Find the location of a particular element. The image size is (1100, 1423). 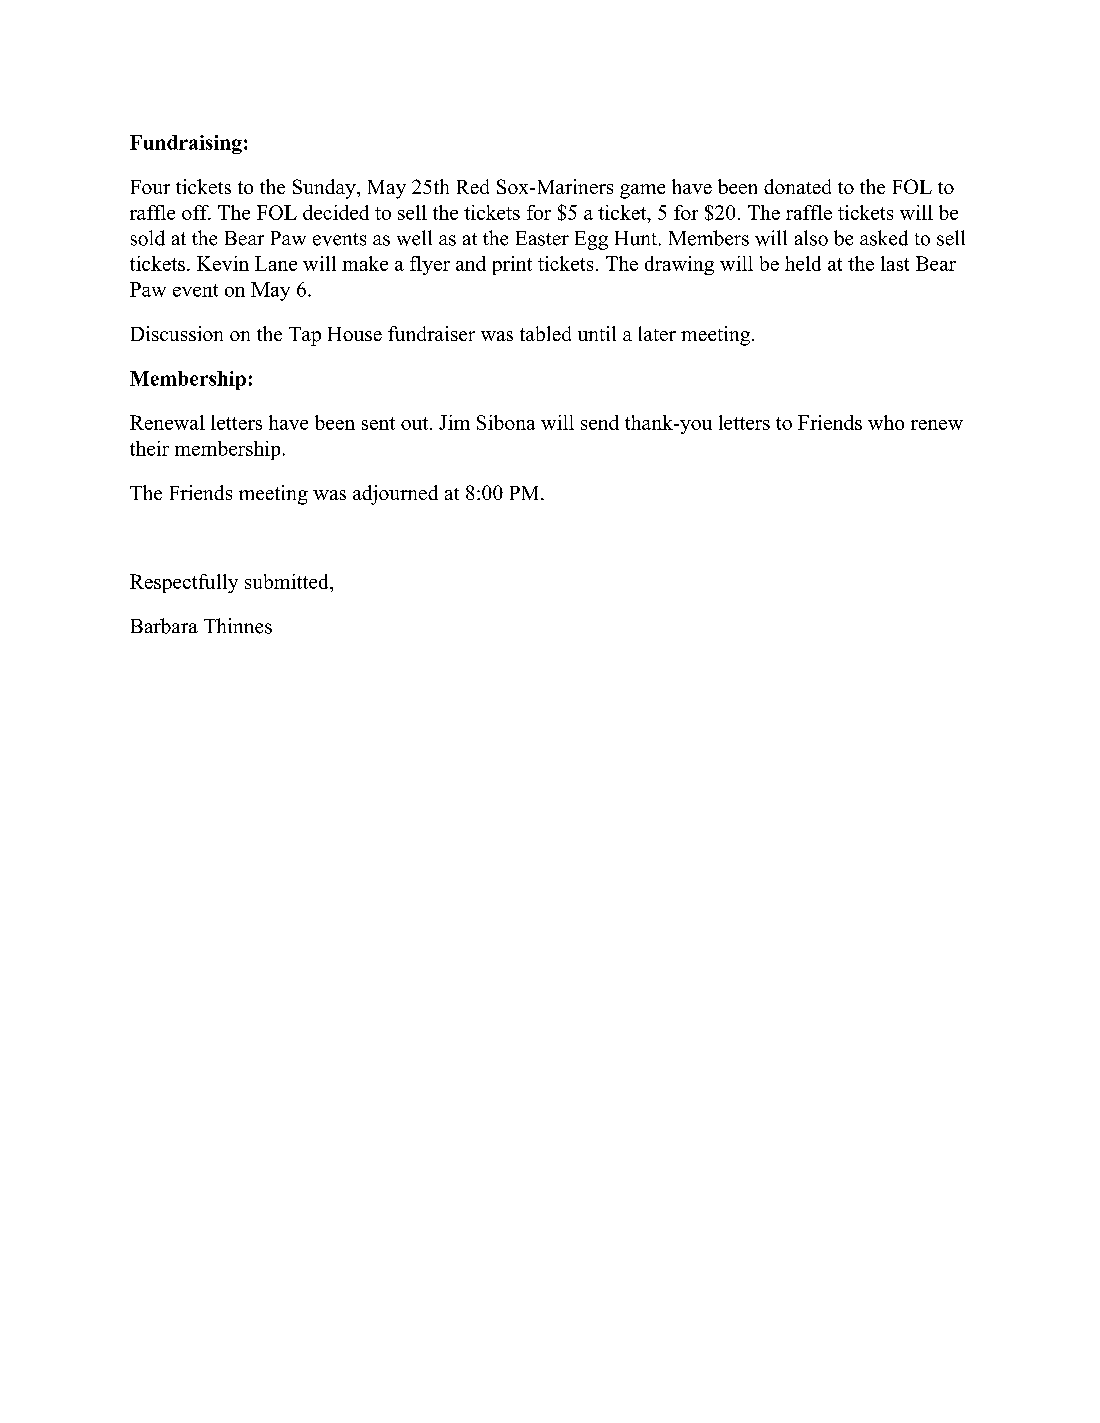

Tap is located at coordinates (305, 336).
